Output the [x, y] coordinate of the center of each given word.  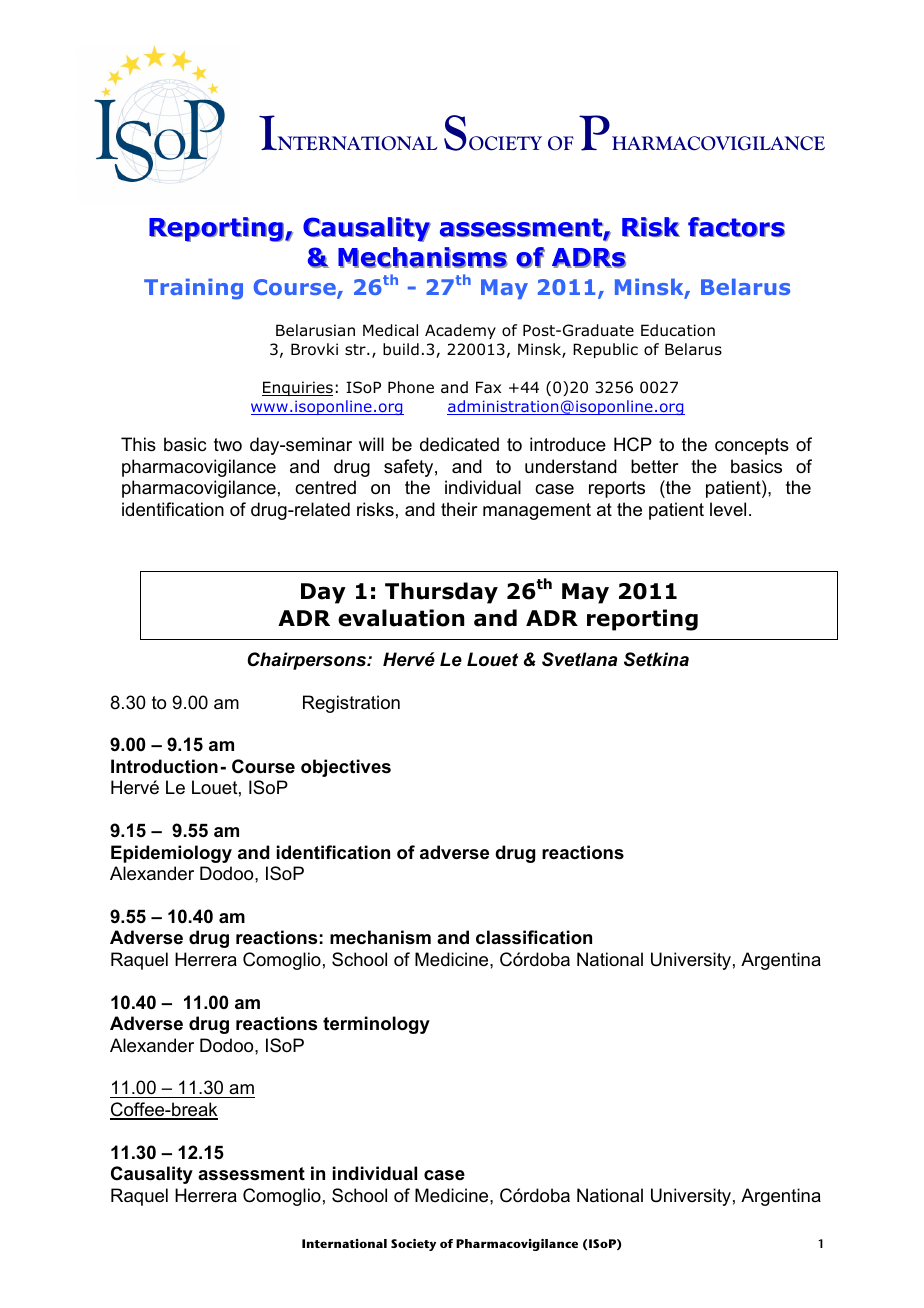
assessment [251, 1174]
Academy [460, 331]
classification [534, 937]
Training [193, 289]
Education [678, 330]
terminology [376, 1025]
